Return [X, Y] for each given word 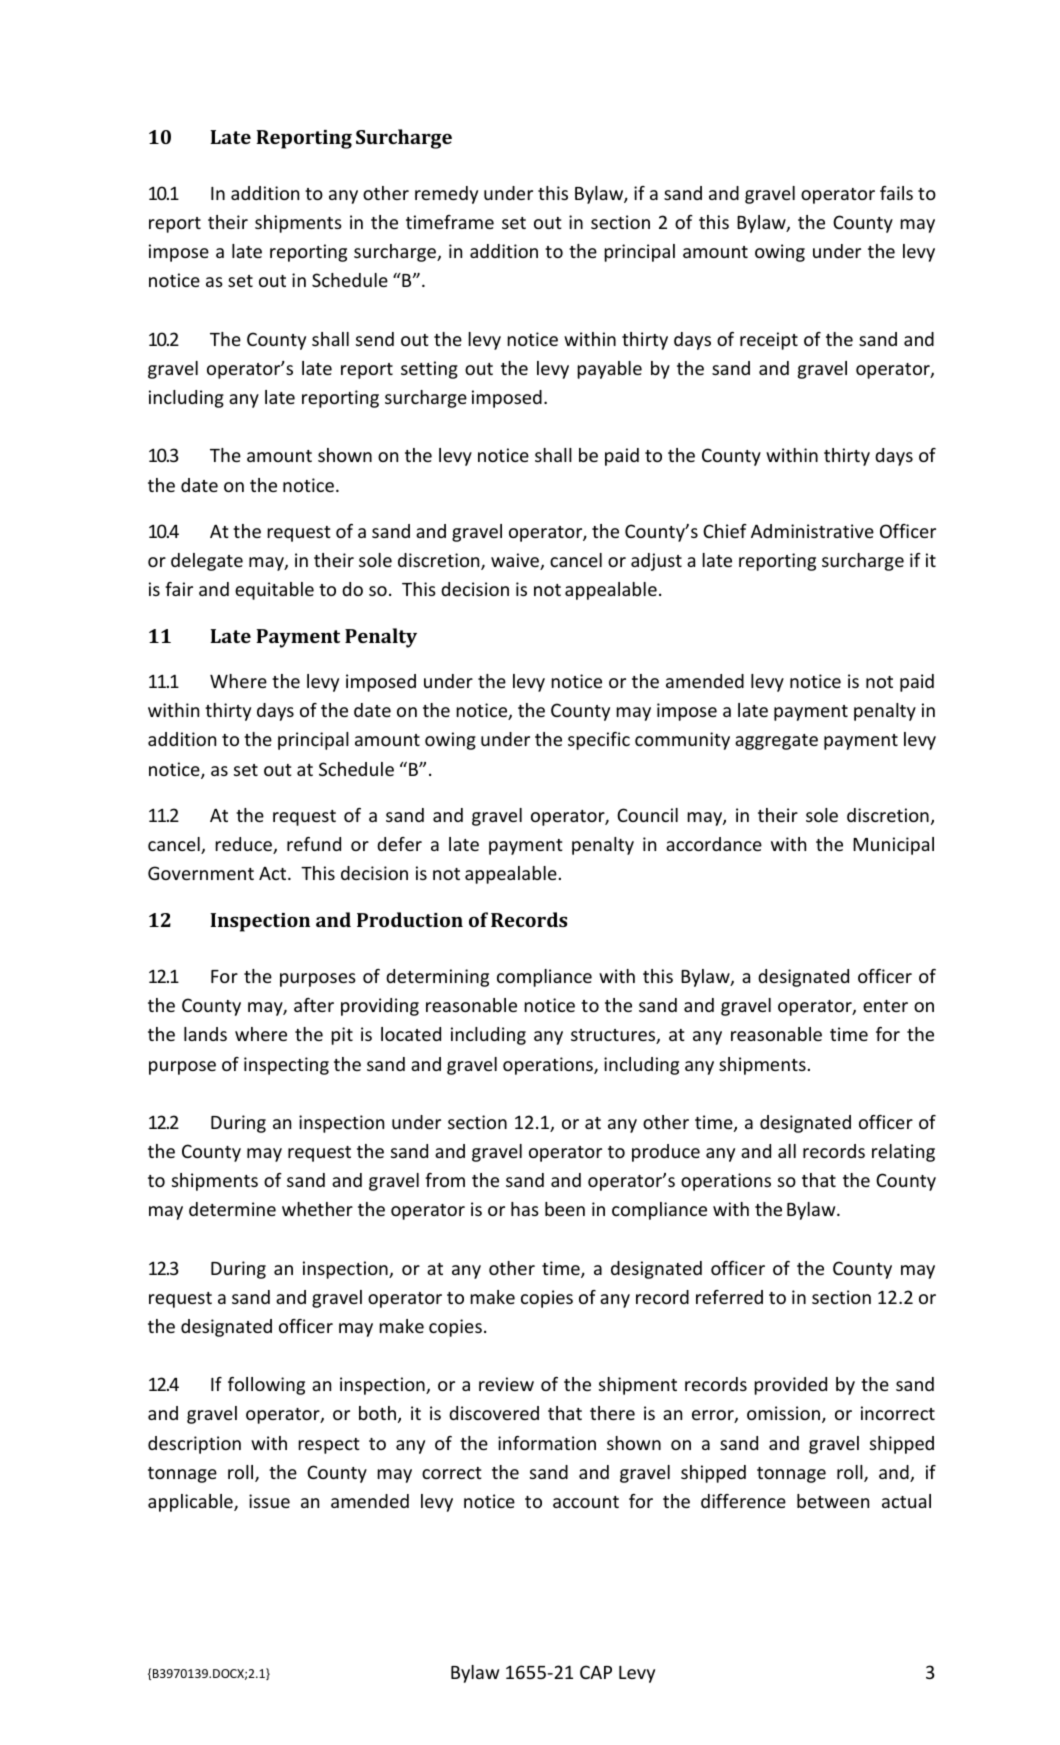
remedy [446, 195]
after [314, 1005]
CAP [596, 1672]
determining [437, 978]
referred [729, 1297]
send [375, 339]
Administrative [812, 531]
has [525, 1209]
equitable [274, 591]
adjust [656, 562]
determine [232, 1209]
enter [885, 1006]
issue [269, 1501]
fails [896, 193]
